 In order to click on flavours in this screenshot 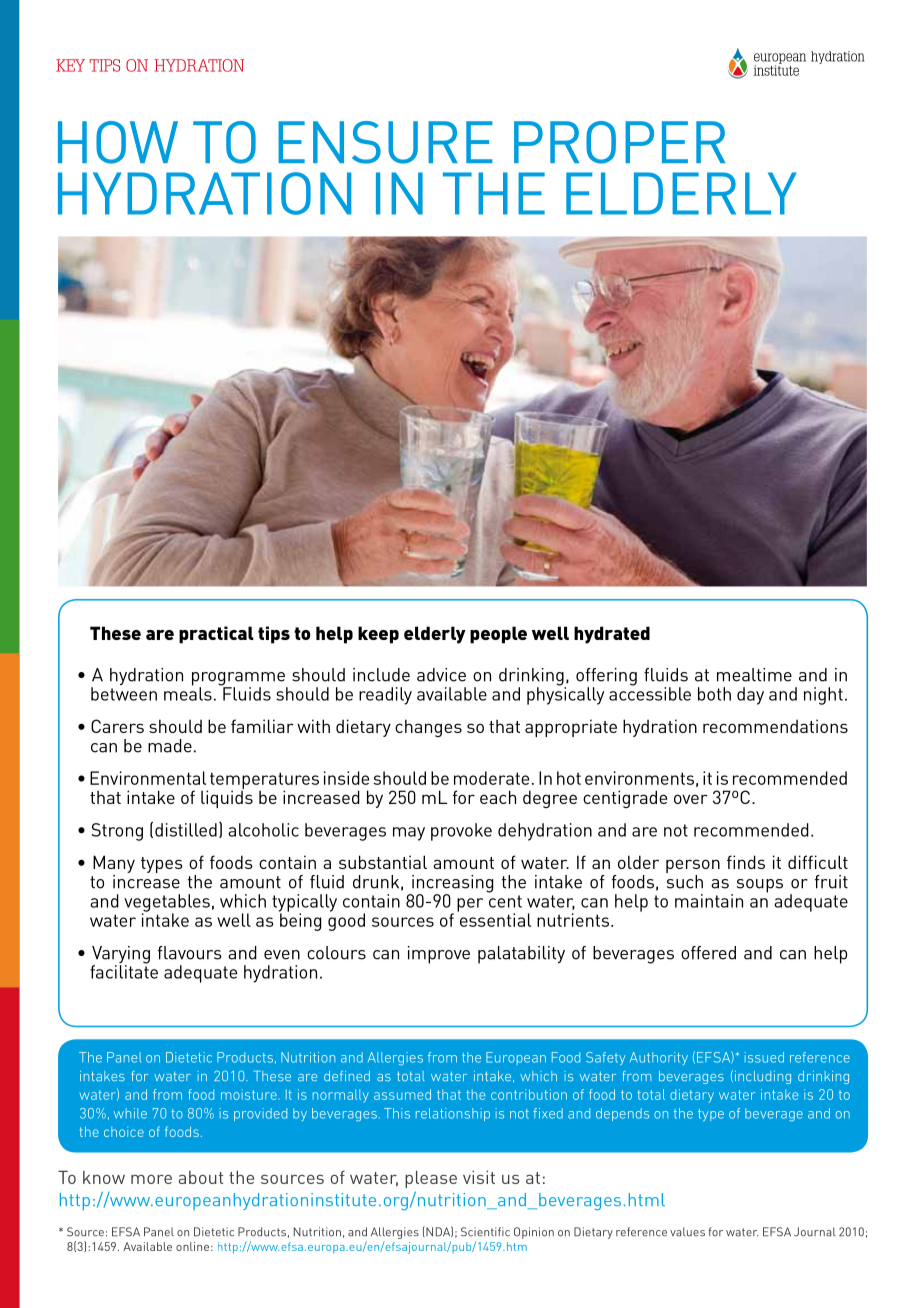, I will do `click(190, 953)`.
